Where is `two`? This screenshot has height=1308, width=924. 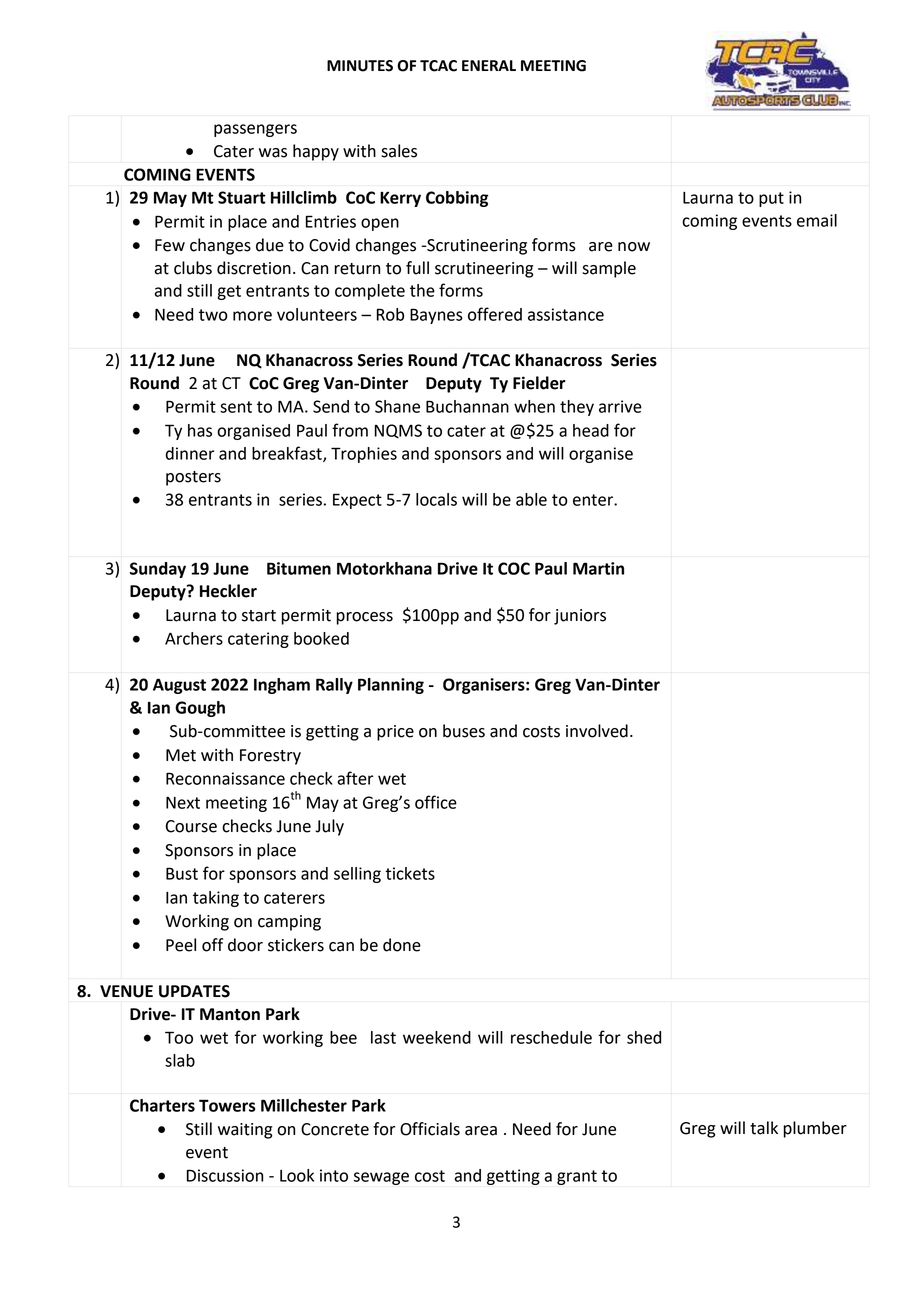
two is located at coordinates (213, 315).
